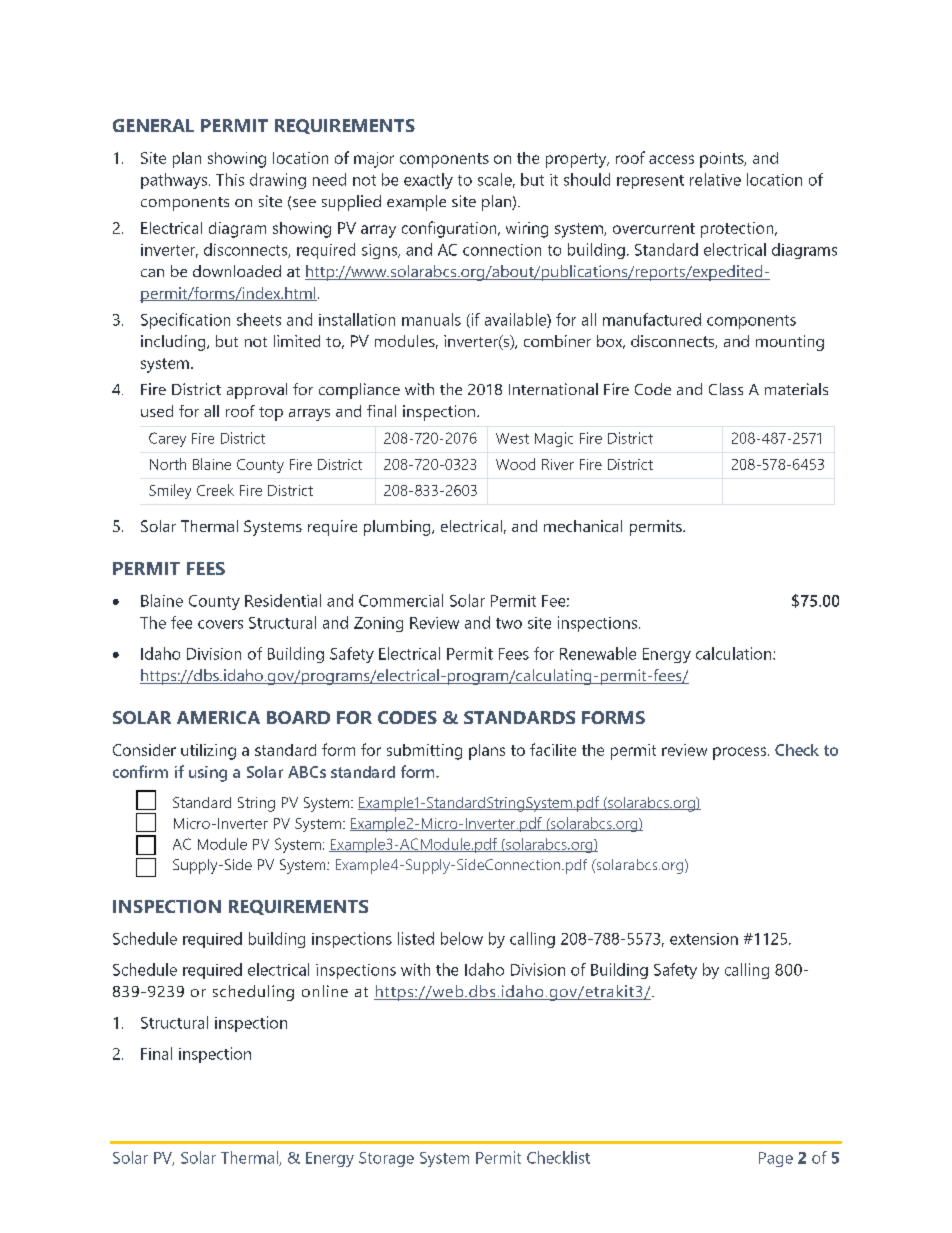  Describe the element at coordinates (230, 179) in the screenshot. I see `This` at that location.
